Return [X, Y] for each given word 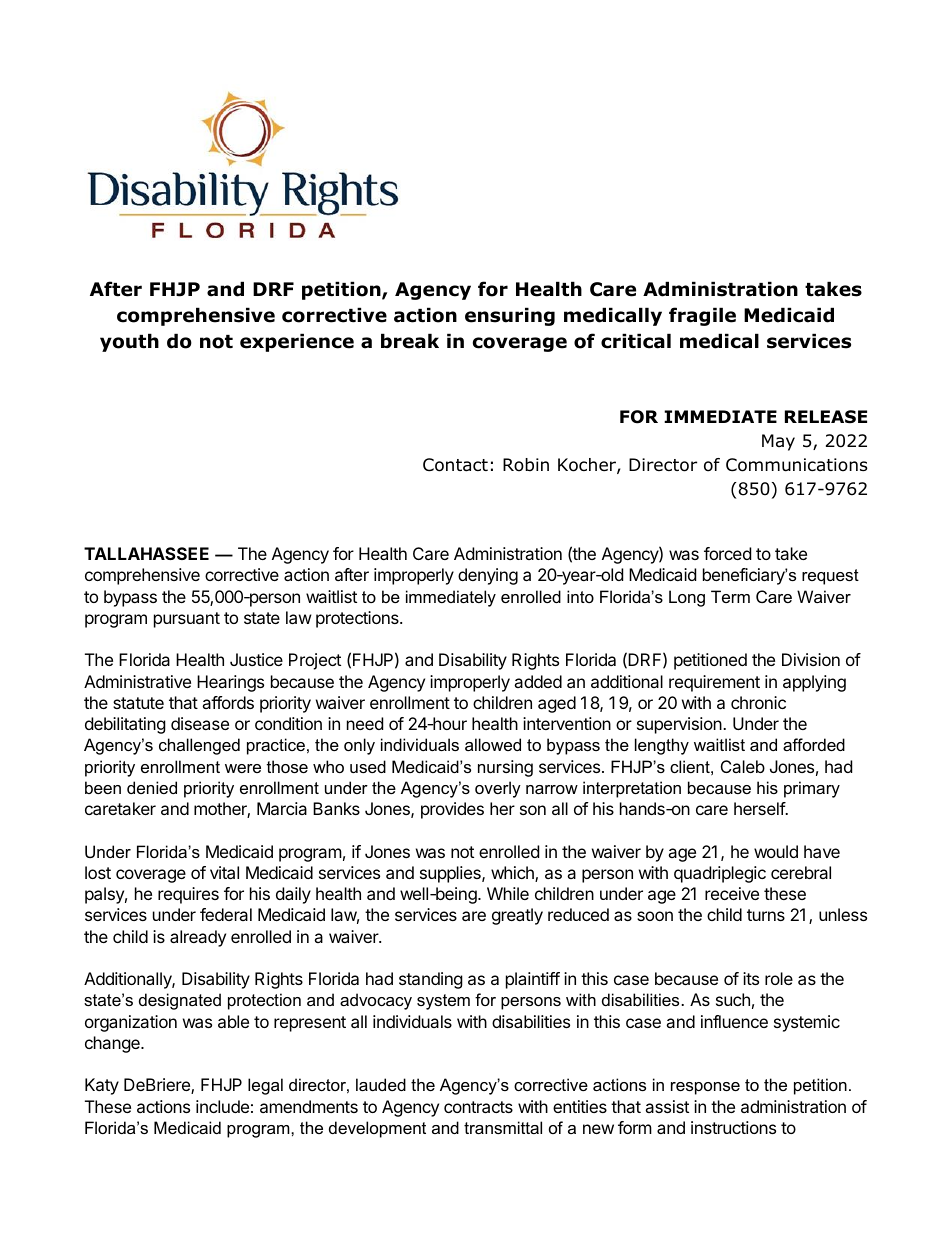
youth [129, 342]
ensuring [510, 316]
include [222, 1106]
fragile [702, 316]
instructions [733, 1127]
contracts [478, 1107]
